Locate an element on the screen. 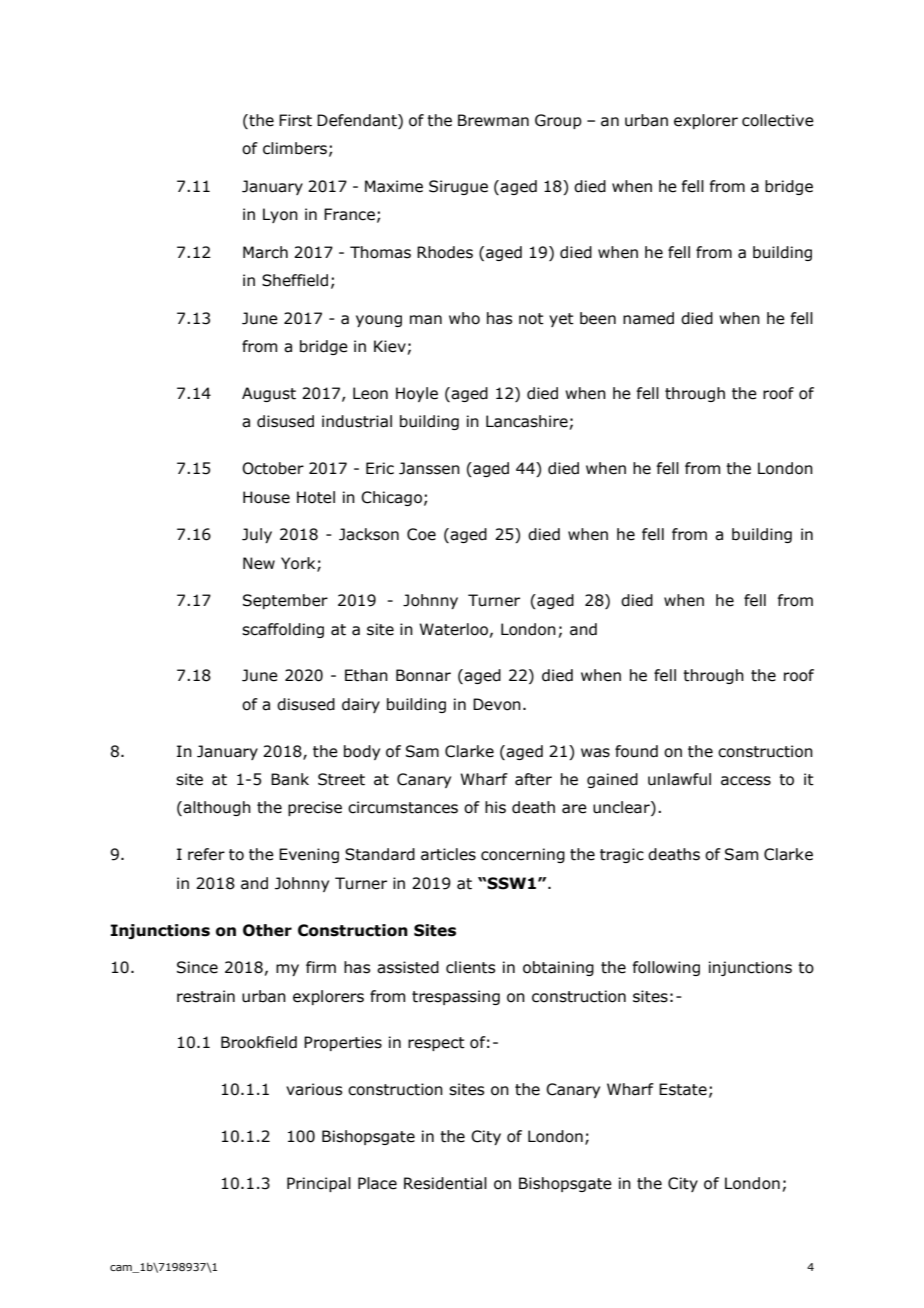 This screenshot has width=924, height=1308. Principal is located at coordinates (319, 1184).
